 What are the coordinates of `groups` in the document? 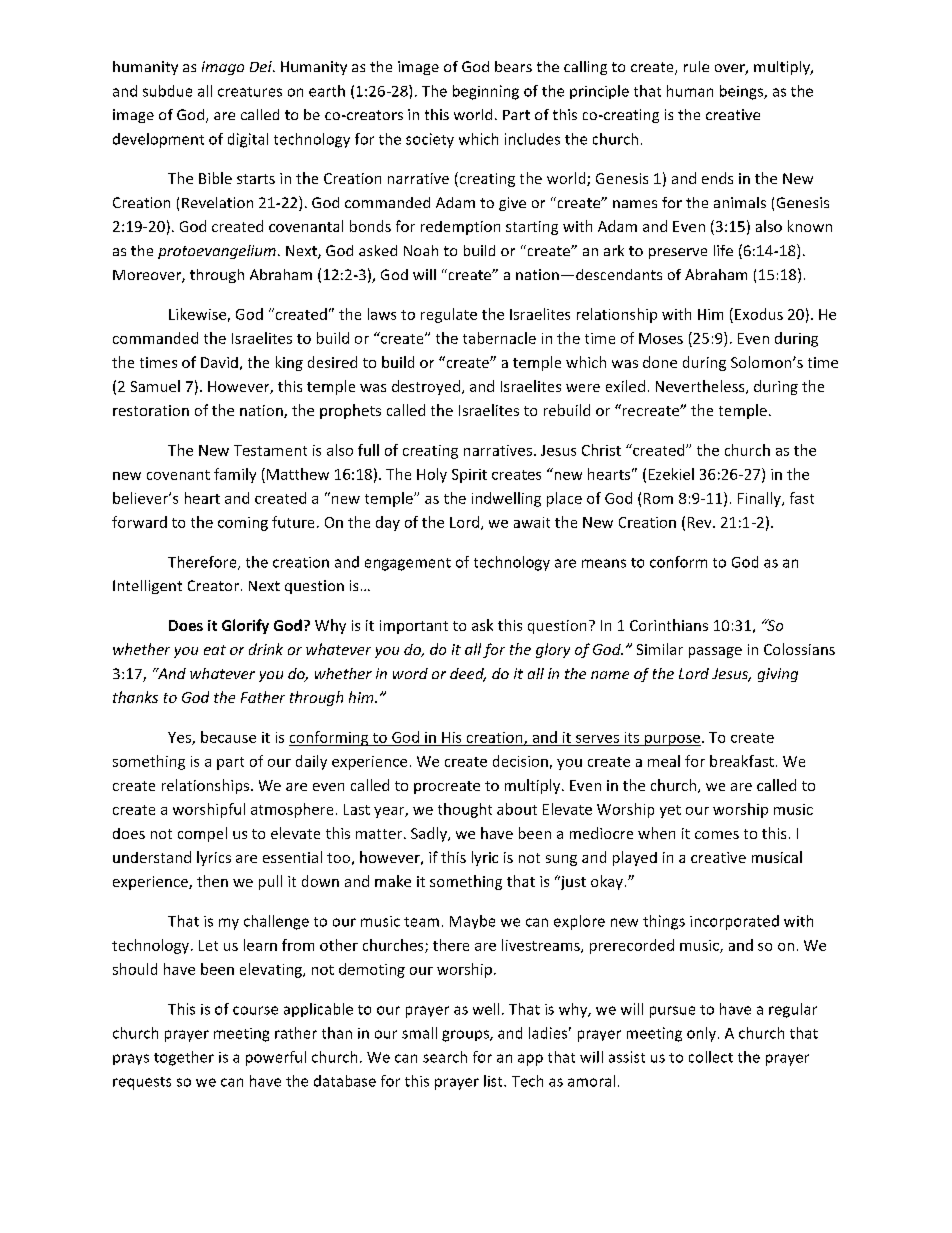 It's located at (466, 1036).
